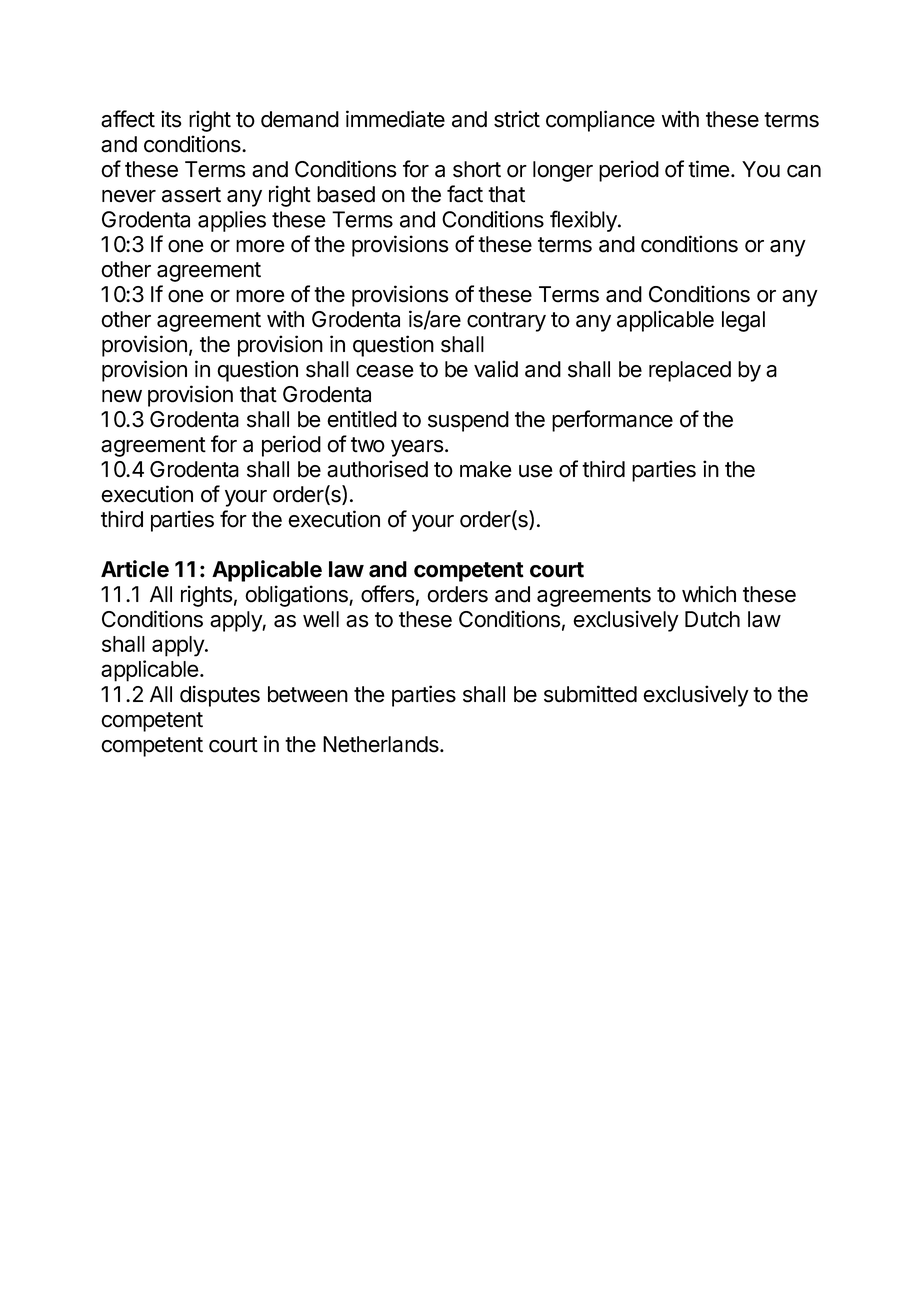 The image size is (924, 1307). What do you see at coordinates (709, 169) in the page?
I see `time` at bounding box center [709, 169].
